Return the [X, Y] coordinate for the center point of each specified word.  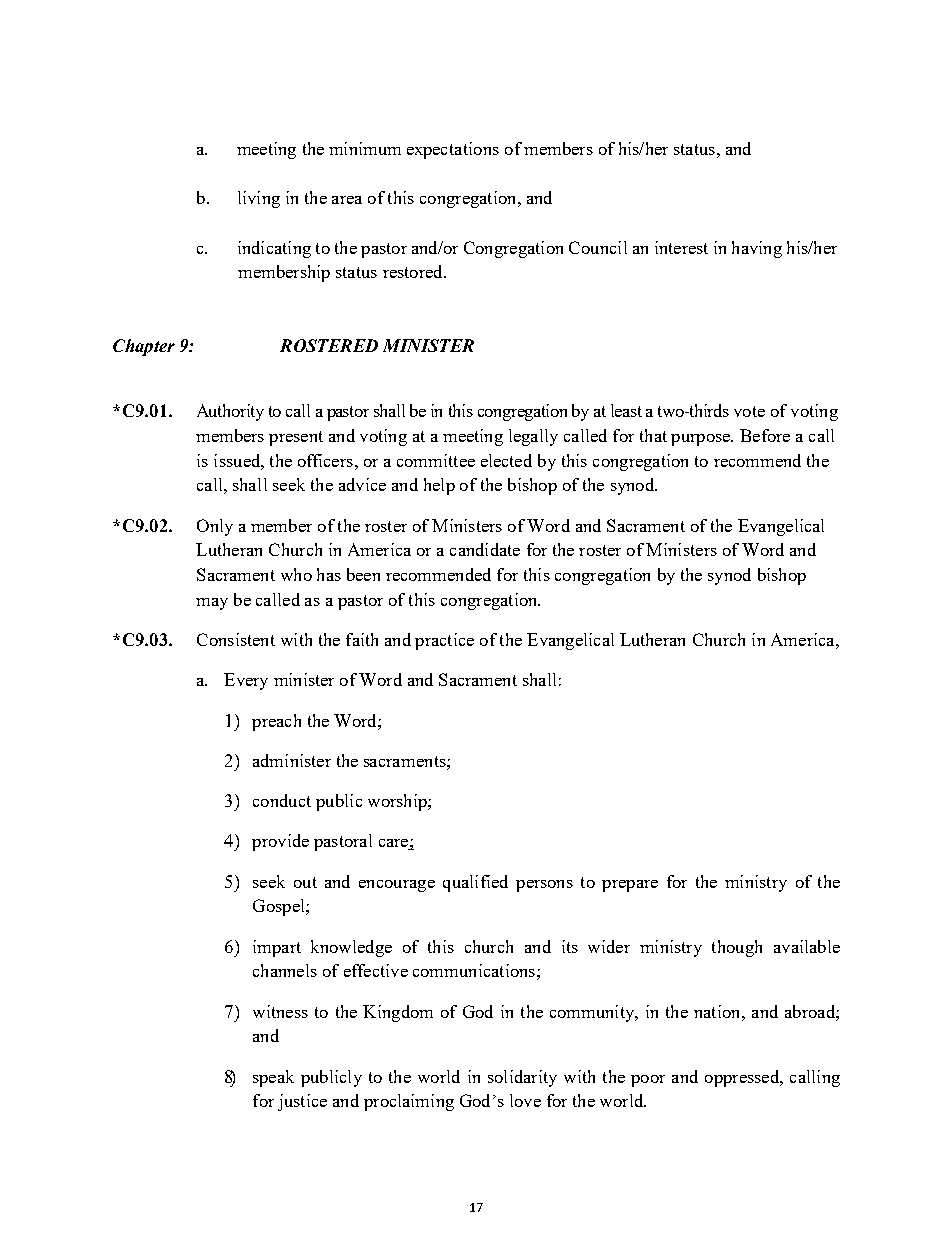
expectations [453, 150]
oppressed [743, 1078]
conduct [282, 800]
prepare [630, 886]
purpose [701, 440]
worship [398, 802]
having [757, 249]
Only [215, 527]
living [259, 199]
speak [273, 1078]
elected [506, 460]
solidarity [522, 1078]
